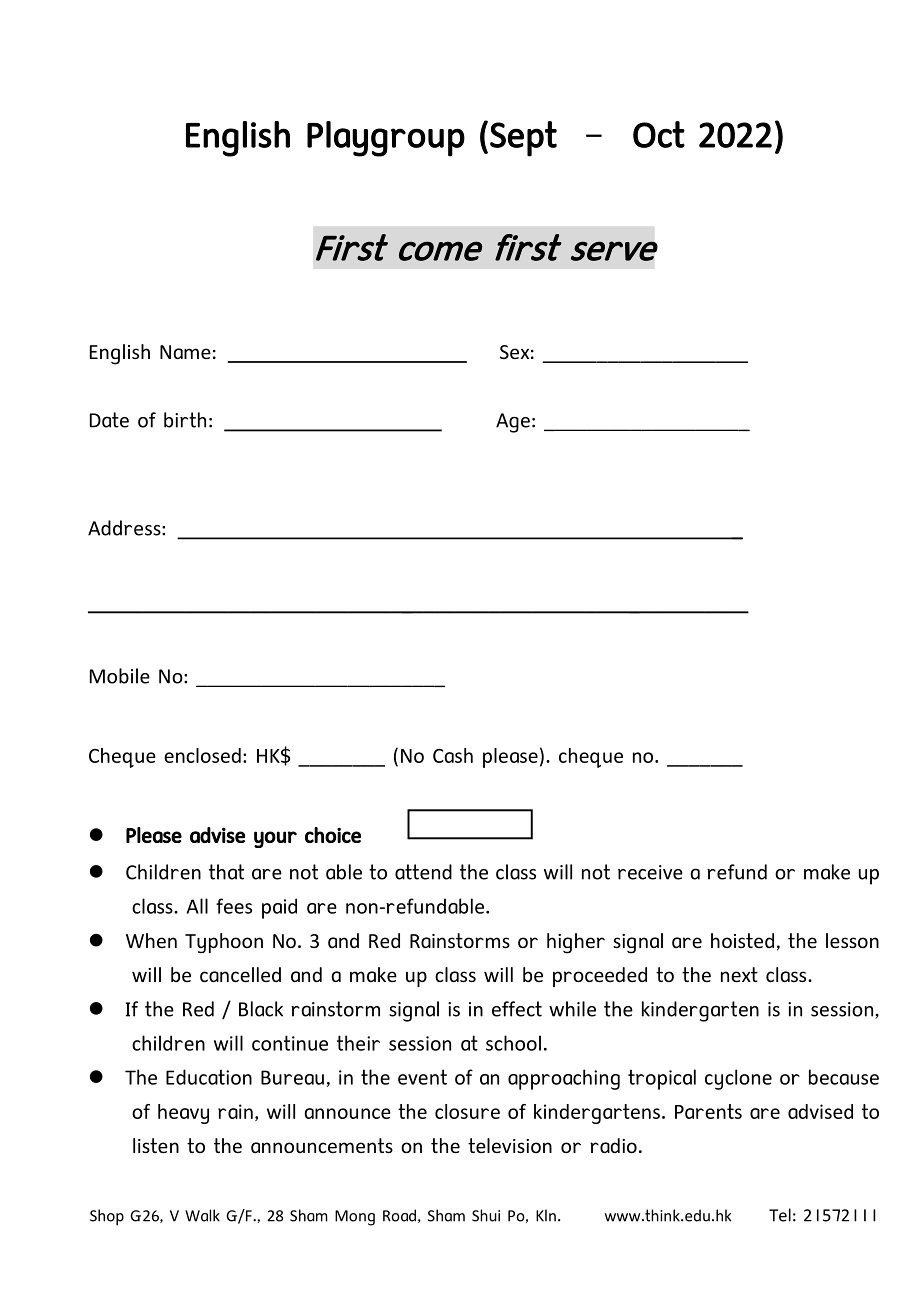  What do you see at coordinates (708, 1111) in the screenshot?
I see `Parents` at bounding box center [708, 1111].
